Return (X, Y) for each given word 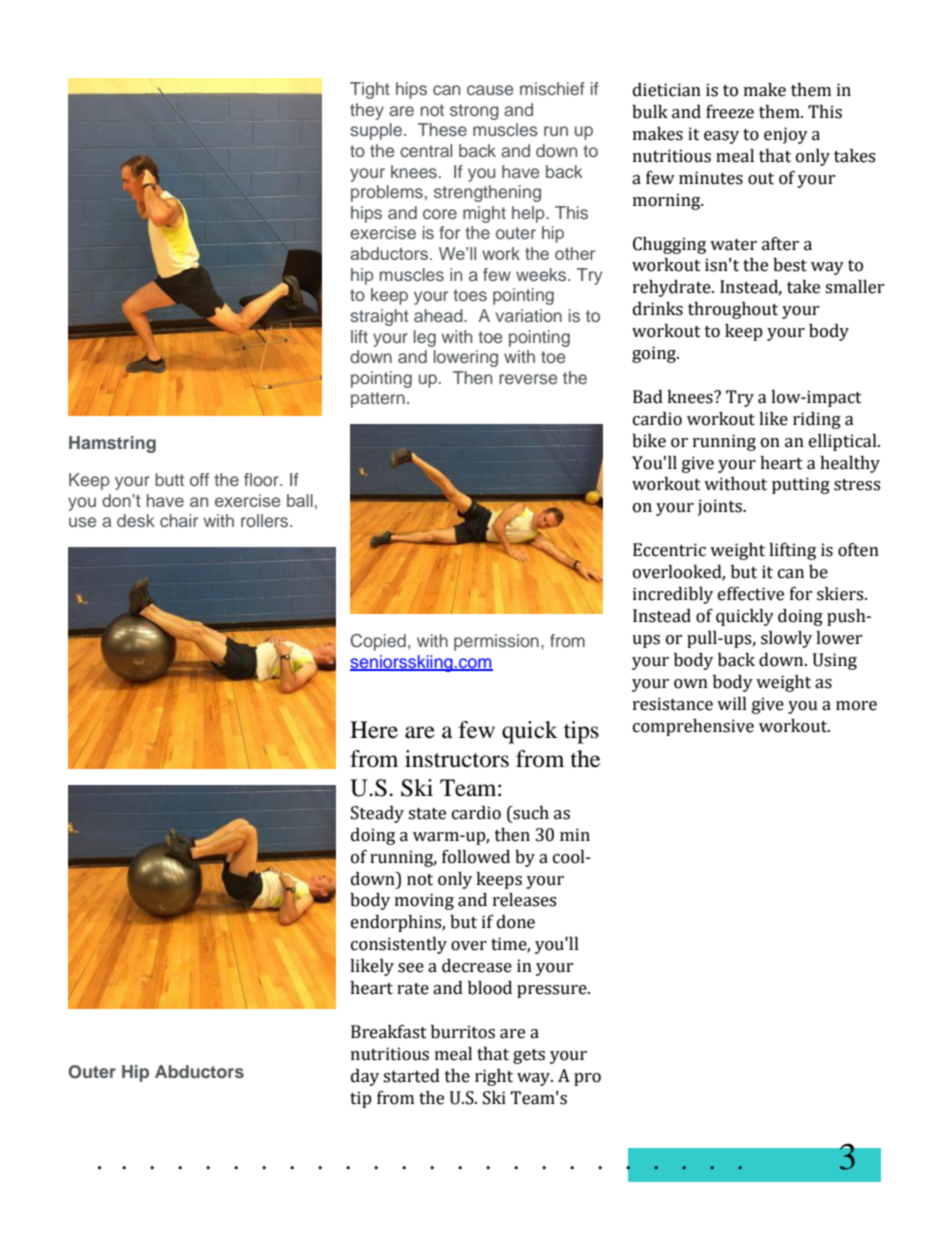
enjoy (786, 135)
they (367, 111)
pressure (553, 991)
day (365, 1077)
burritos (463, 1032)
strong (474, 112)
